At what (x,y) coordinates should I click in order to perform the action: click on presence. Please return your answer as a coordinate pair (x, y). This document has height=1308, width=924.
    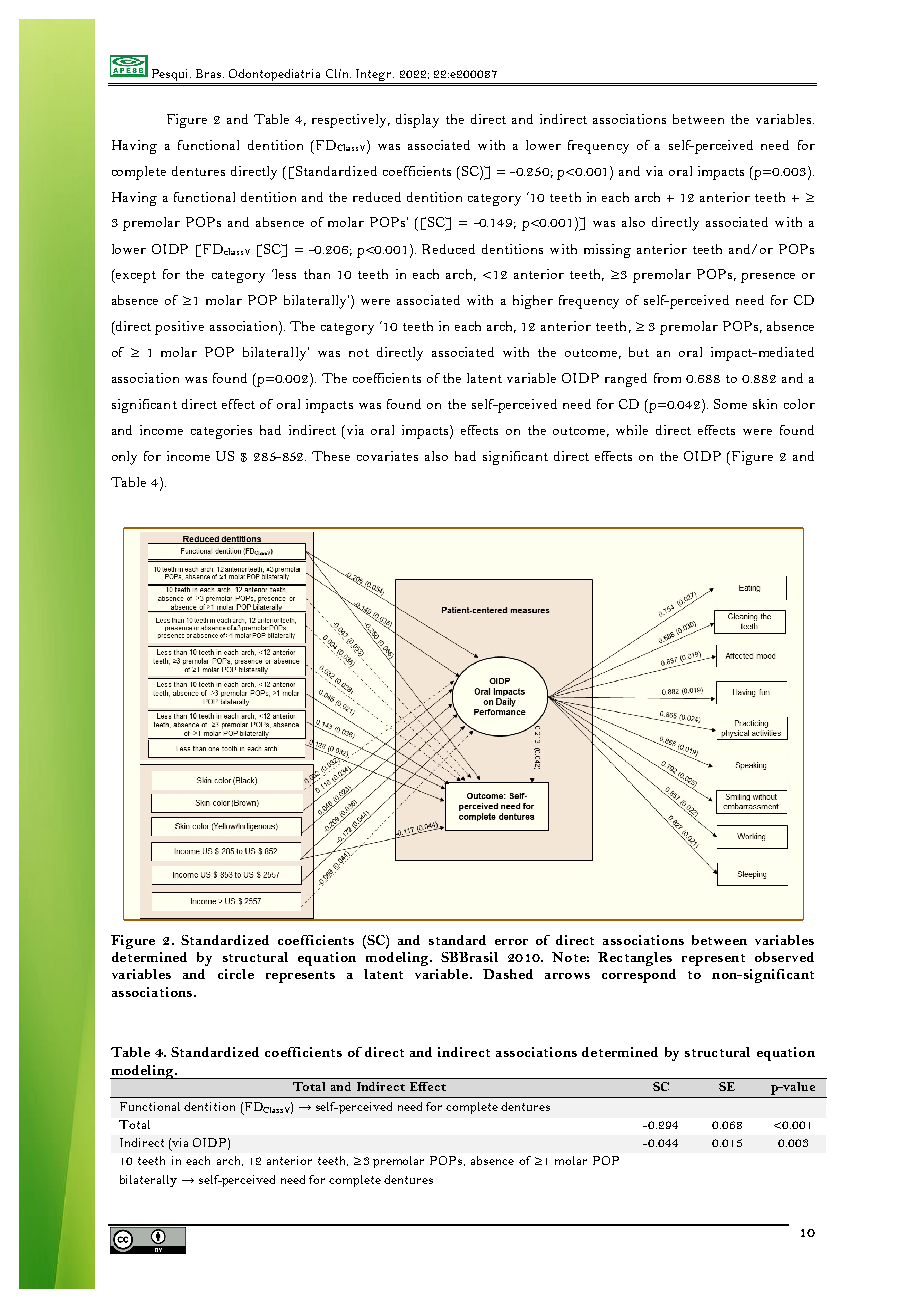
    Looking at the image, I should click on (768, 278).
